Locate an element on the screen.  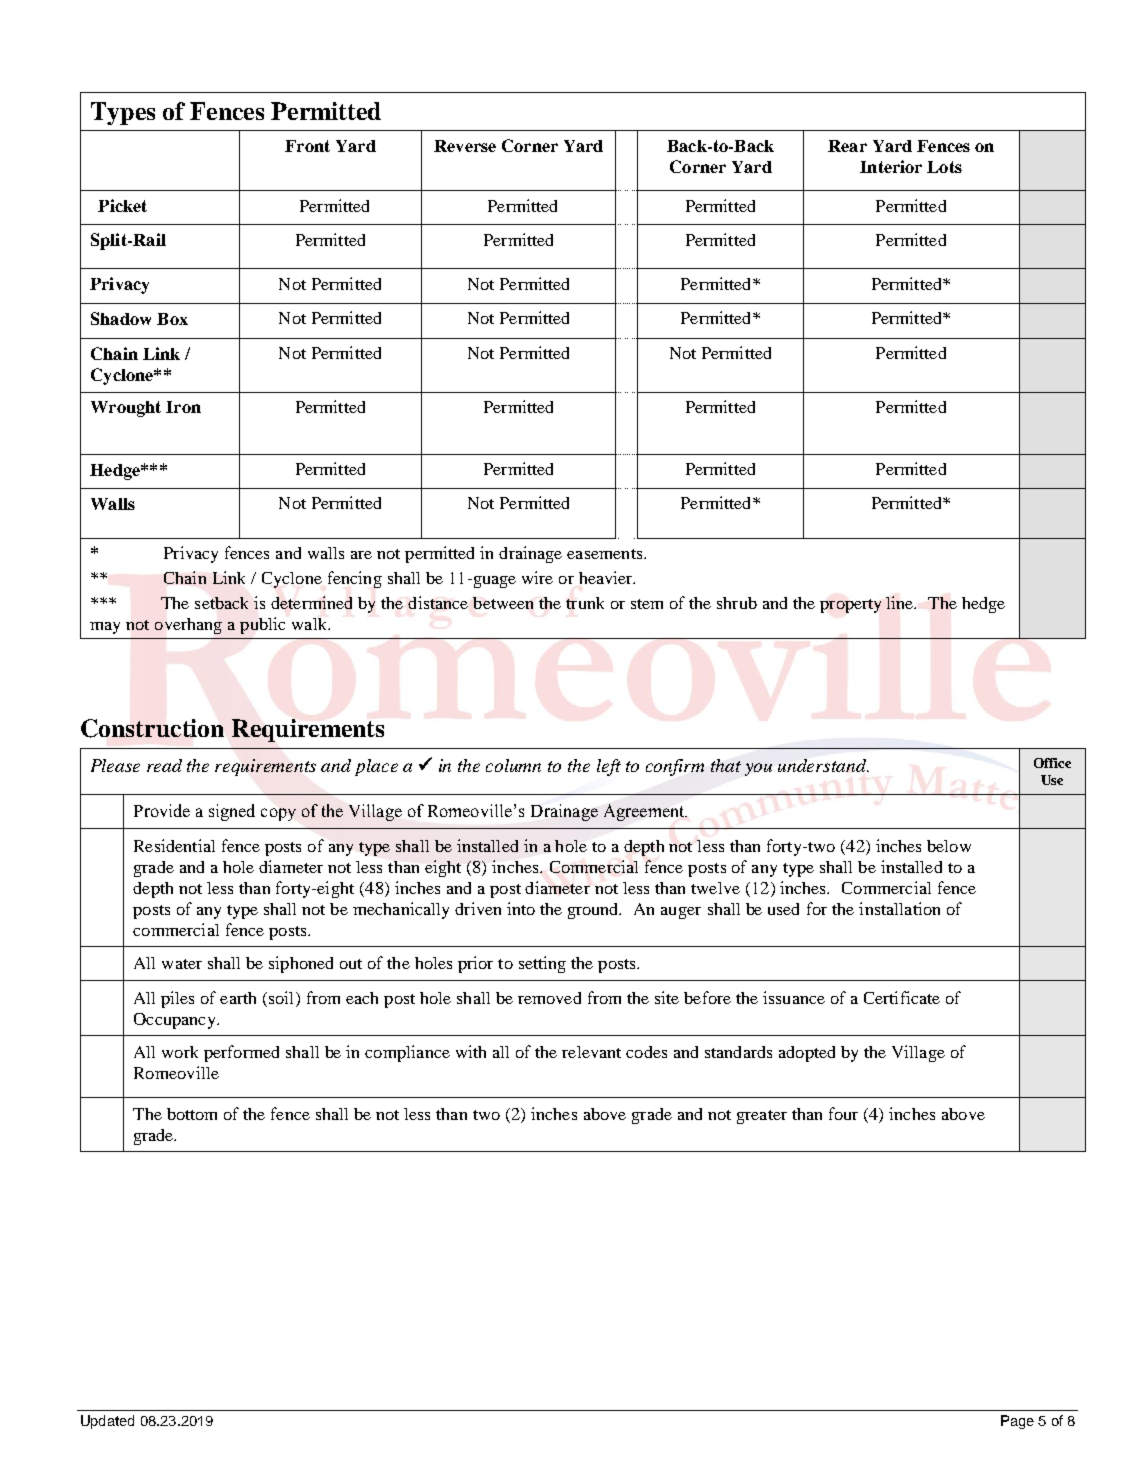
greater is located at coordinates (762, 1117).
